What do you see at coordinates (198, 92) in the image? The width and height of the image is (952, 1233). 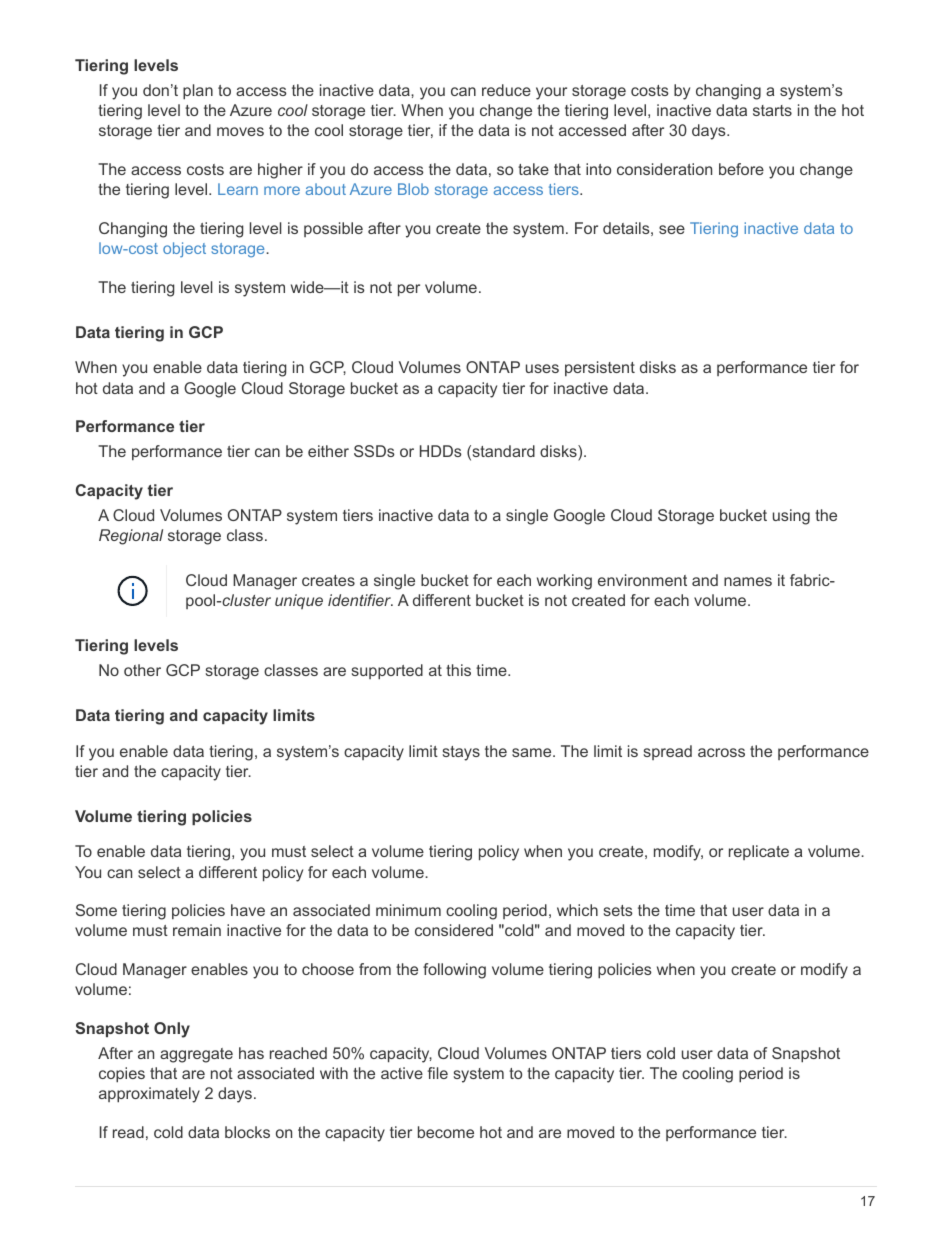 I see `plan` at bounding box center [198, 92].
